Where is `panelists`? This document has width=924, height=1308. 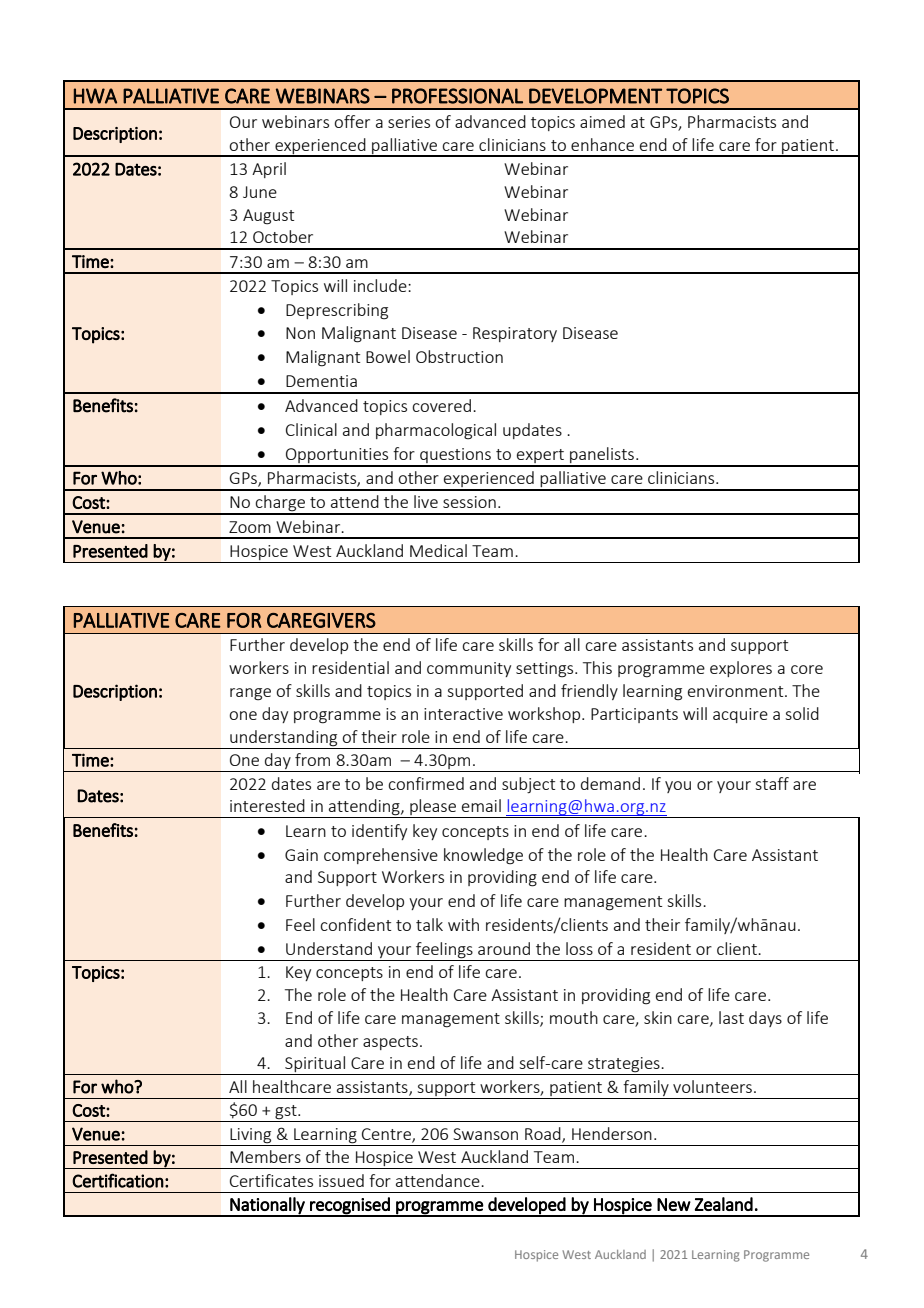 panelists is located at coordinates (602, 456).
